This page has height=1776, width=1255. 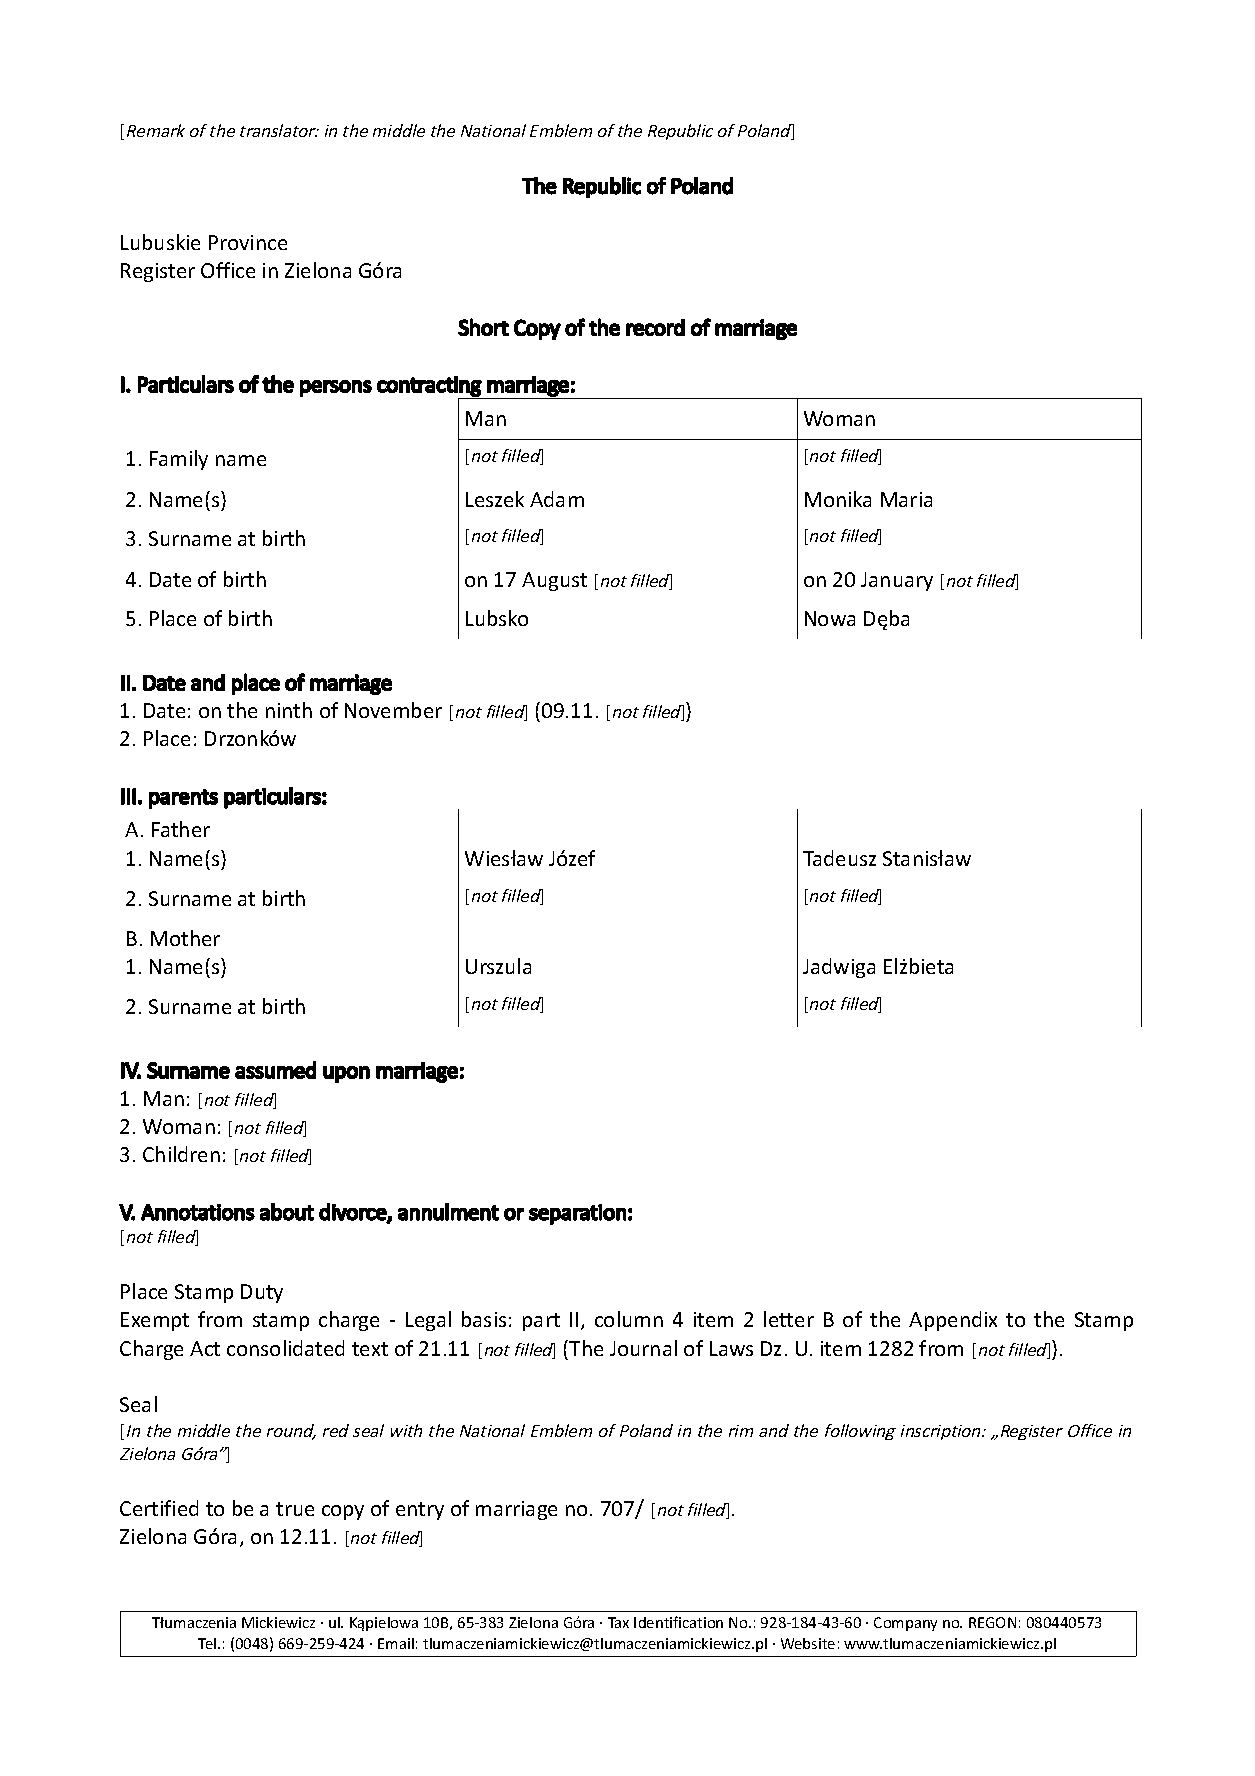 What do you see at coordinates (655, 327) in the page?
I see `record` at bounding box center [655, 327].
